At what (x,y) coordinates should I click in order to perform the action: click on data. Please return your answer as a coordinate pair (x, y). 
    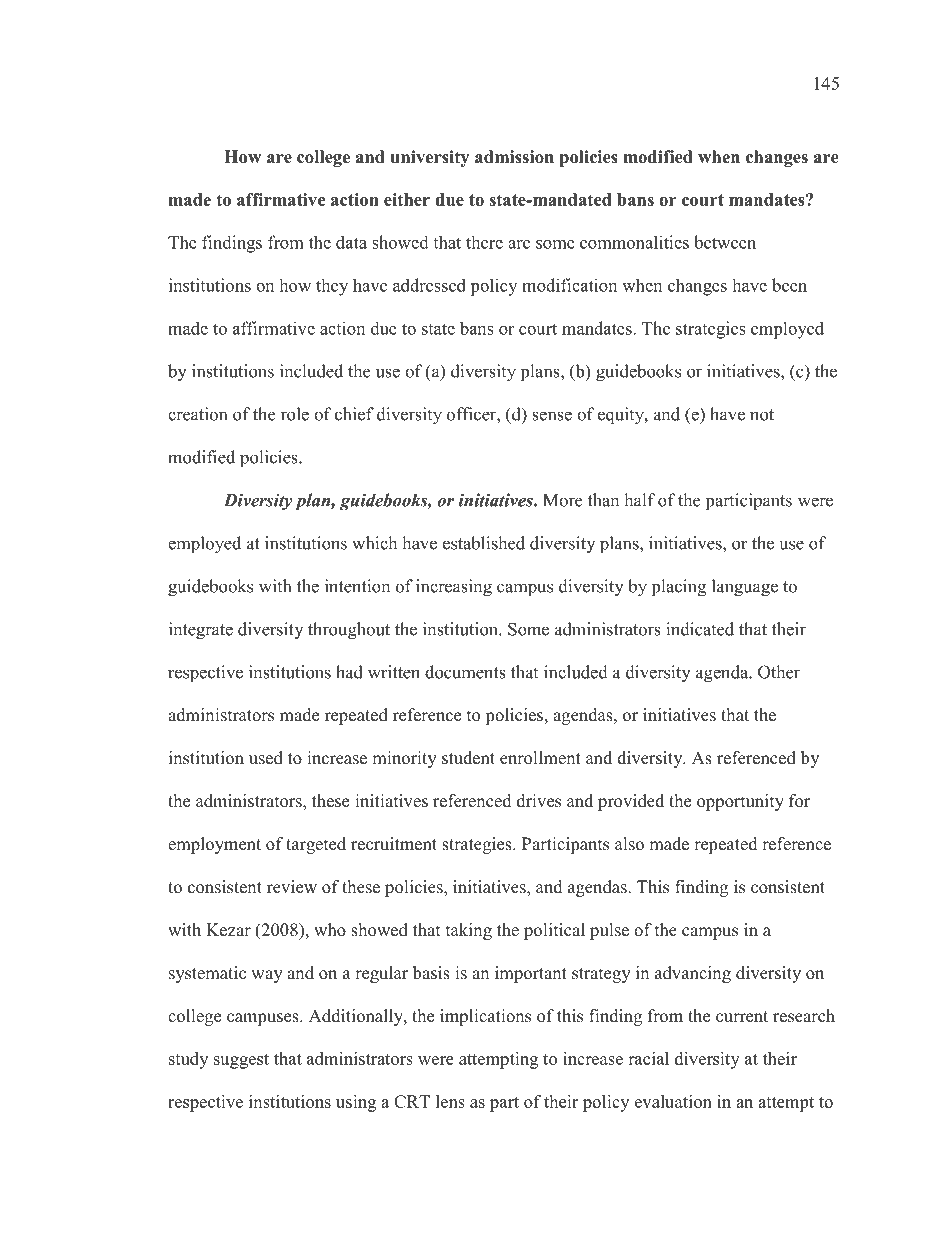
    Looking at the image, I should click on (351, 242).
